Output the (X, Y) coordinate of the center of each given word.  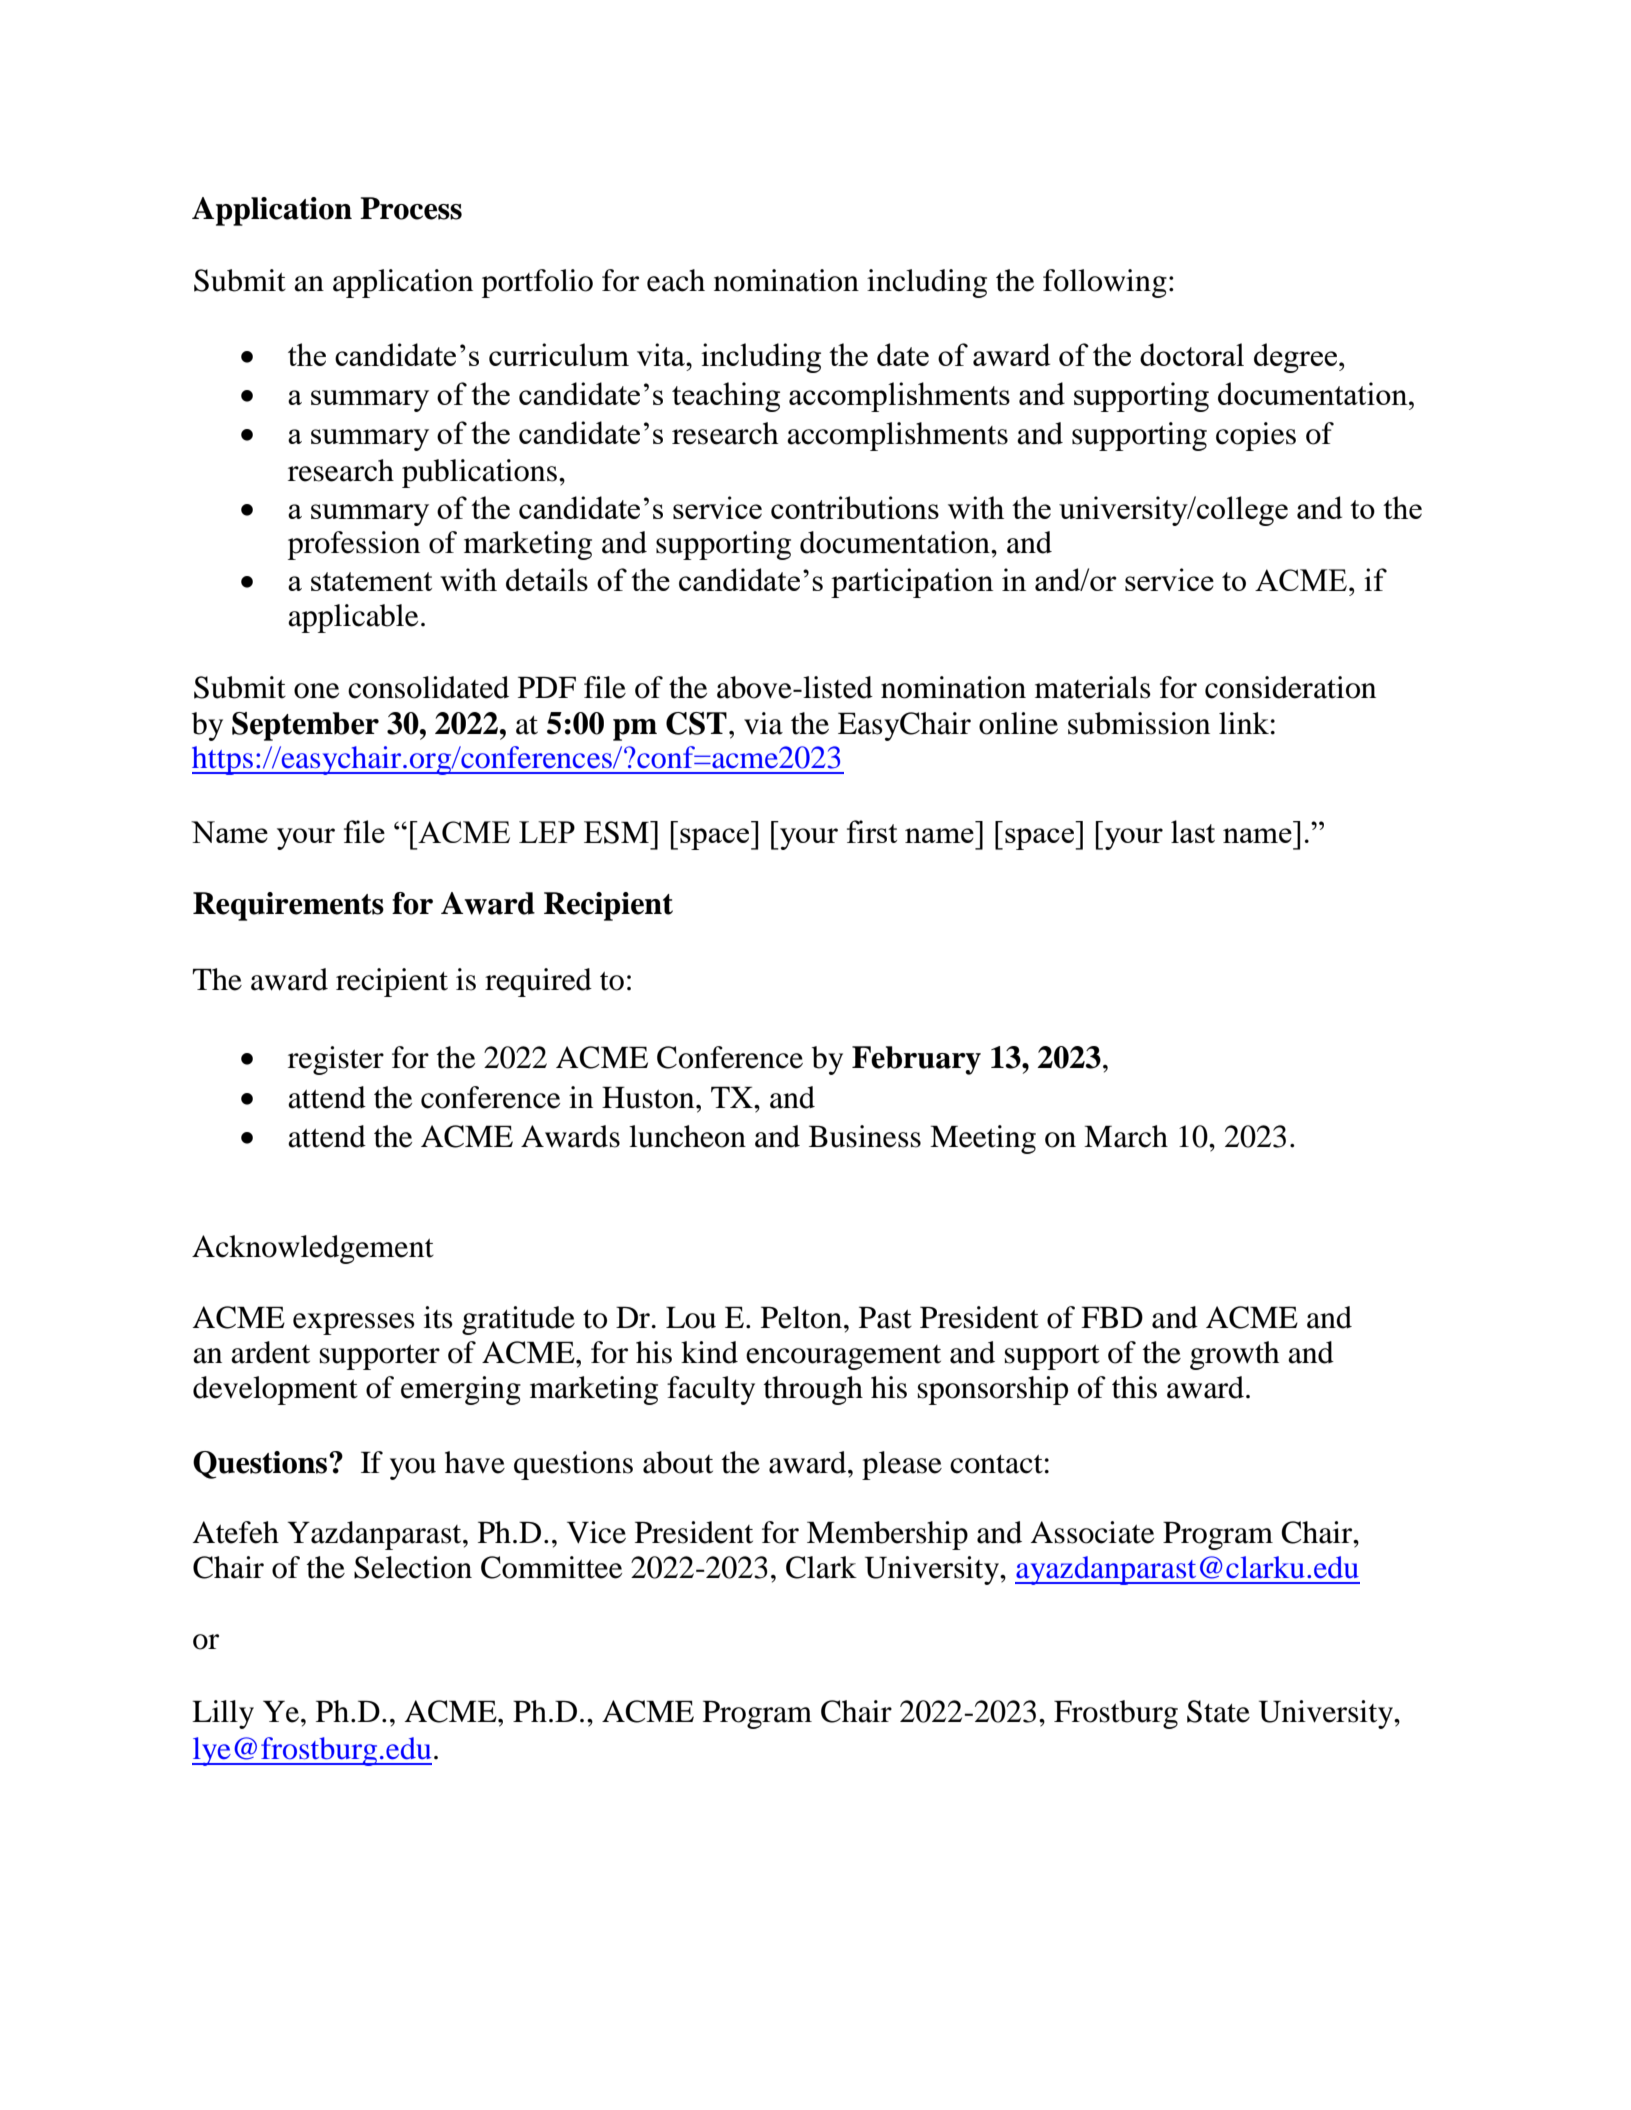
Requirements (288, 906)
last (1193, 831)
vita (662, 354)
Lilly (223, 1714)
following (1105, 283)
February (916, 1060)
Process (411, 208)
